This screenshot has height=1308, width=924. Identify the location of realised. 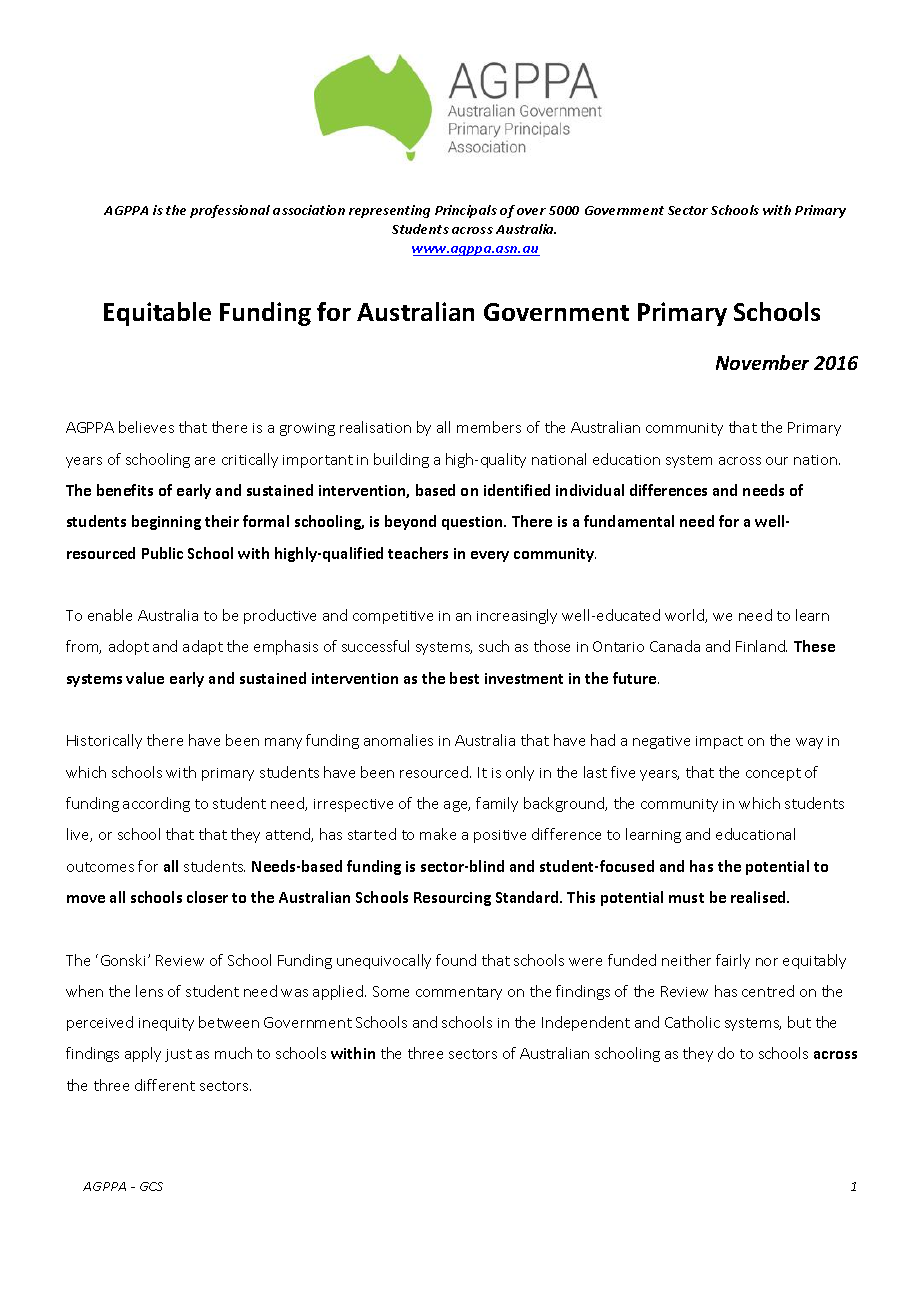
(759, 897).
